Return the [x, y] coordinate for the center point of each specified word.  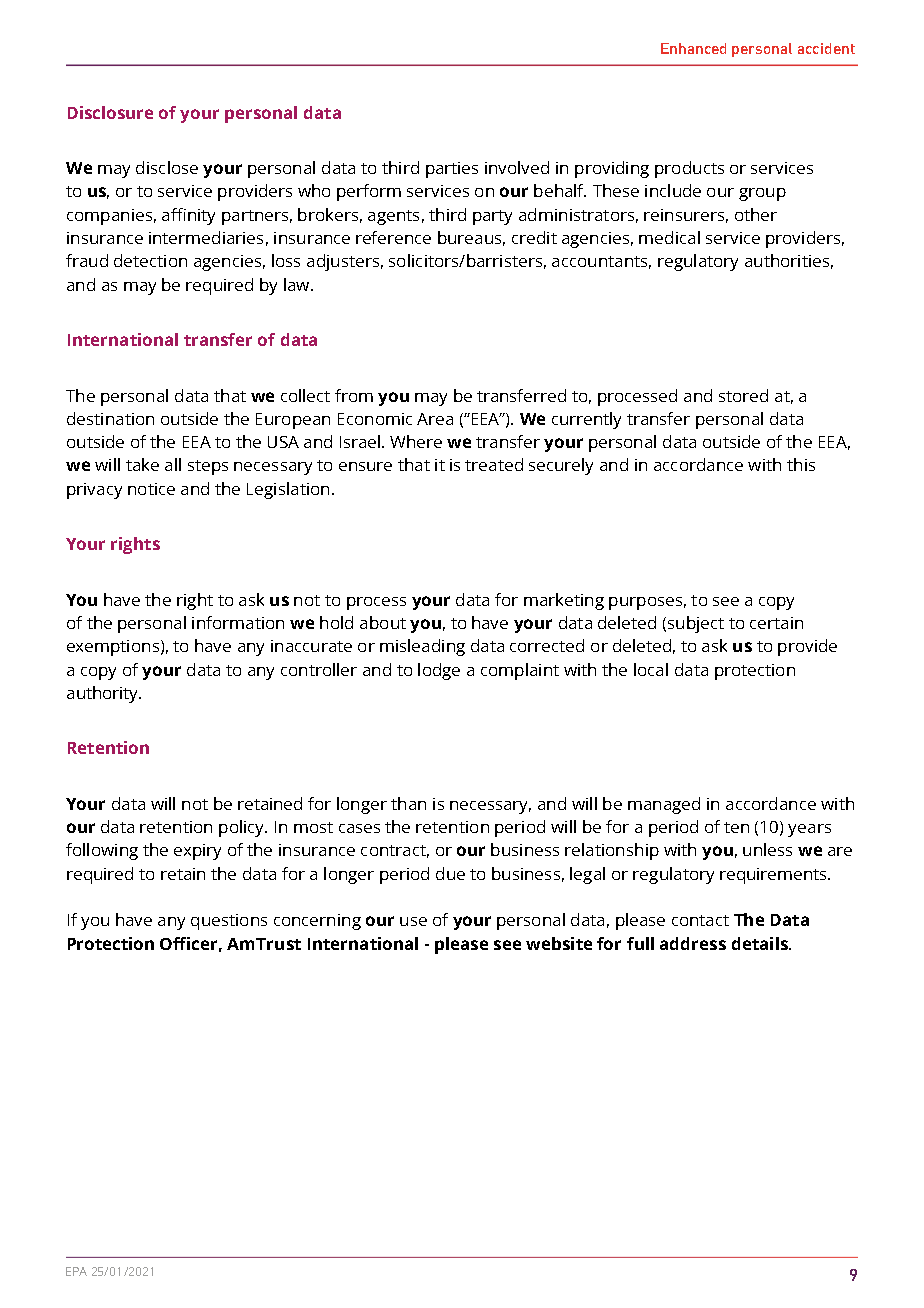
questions [229, 922]
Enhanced [693, 48]
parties [452, 170]
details [761, 943]
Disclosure [110, 112]
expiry [197, 852]
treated [494, 464]
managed [664, 805]
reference [393, 237]
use [413, 921]
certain [776, 623]
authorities [787, 260]
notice [151, 489]
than [408, 803]
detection [150, 260]
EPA [76, 1271]
